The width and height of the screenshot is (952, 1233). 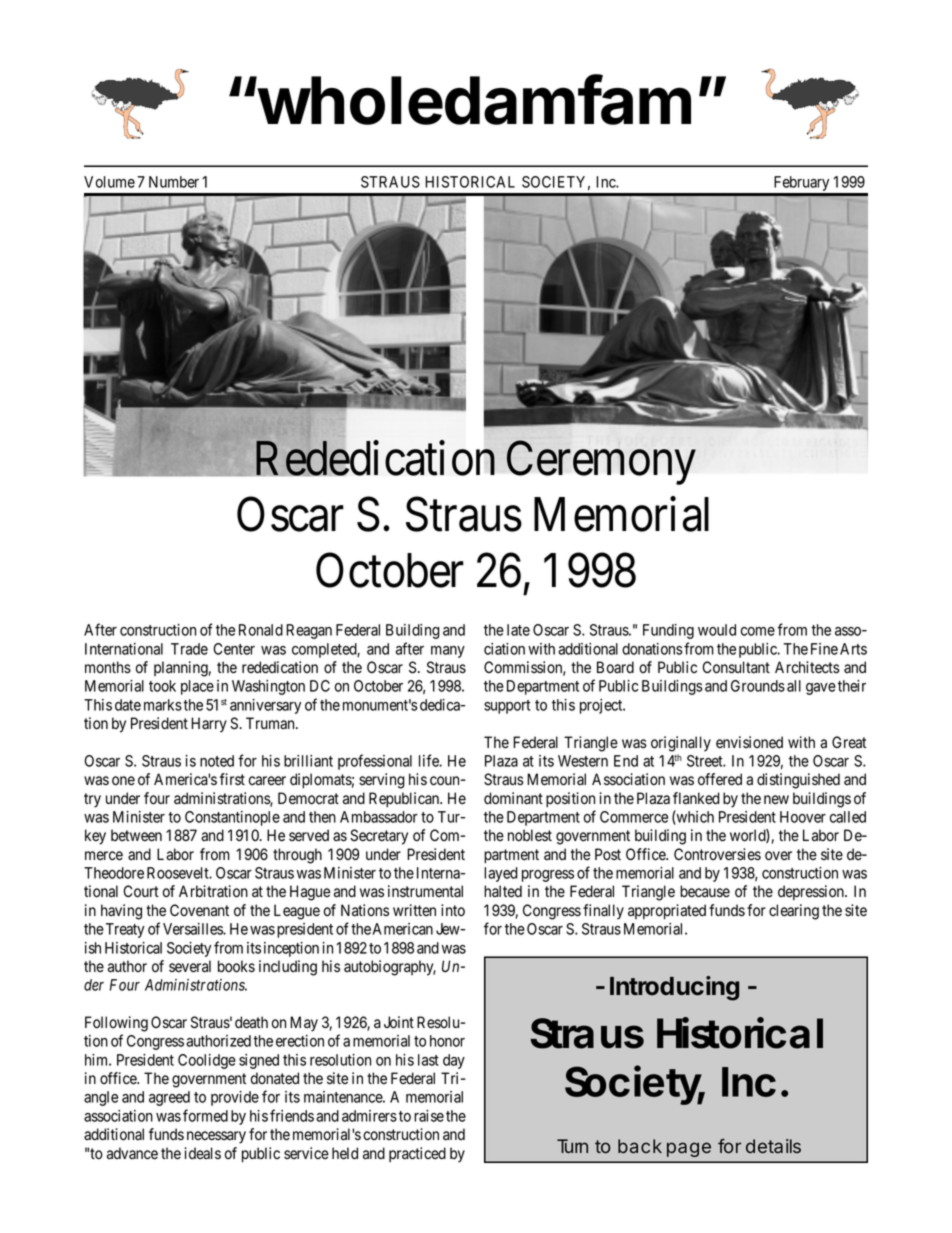 I want to click on Grounds, so click(x=758, y=686).
